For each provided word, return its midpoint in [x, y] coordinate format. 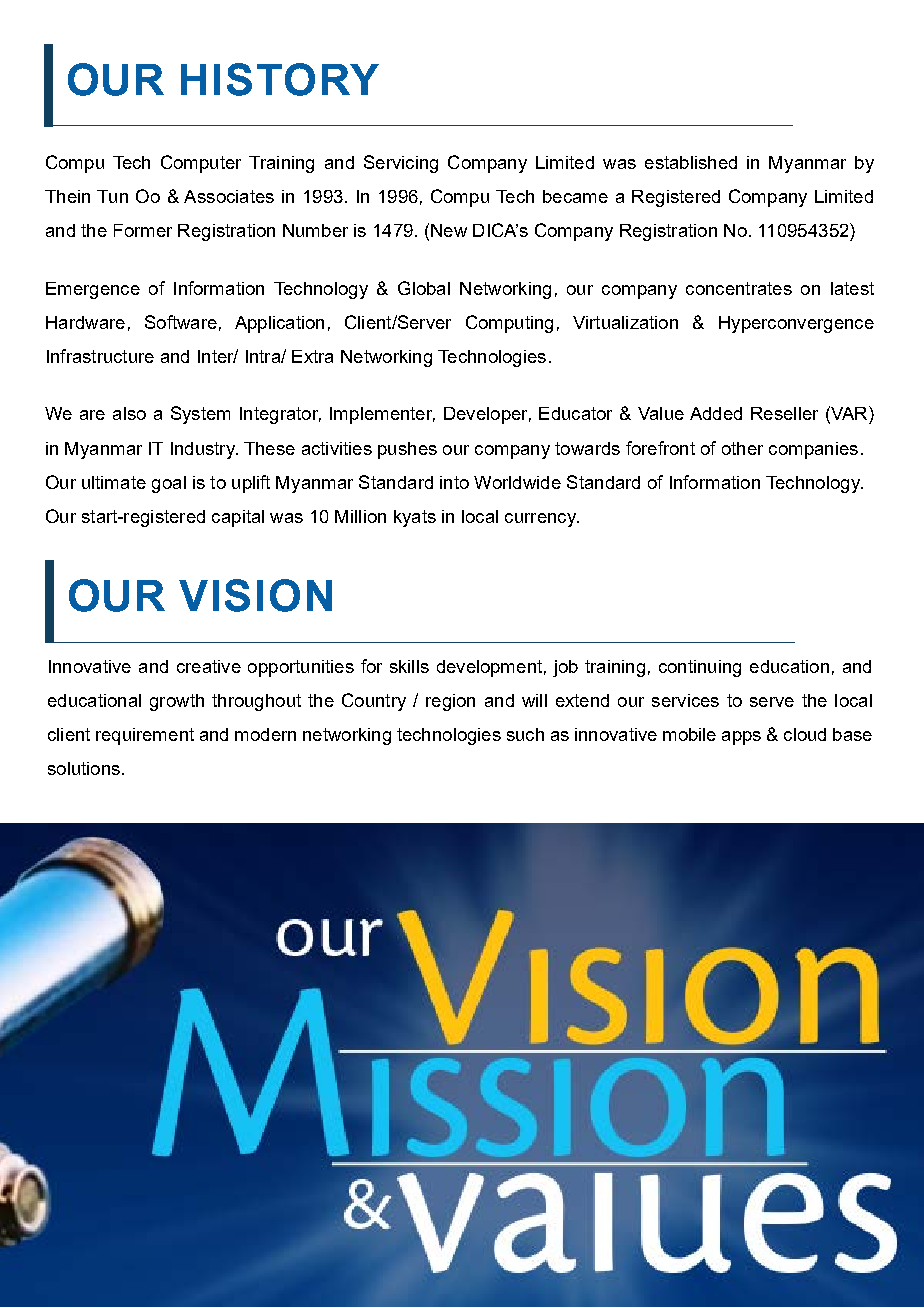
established [691, 162]
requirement [145, 736]
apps [741, 738]
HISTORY [280, 79]
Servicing [401, 164]
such [525, 734]
